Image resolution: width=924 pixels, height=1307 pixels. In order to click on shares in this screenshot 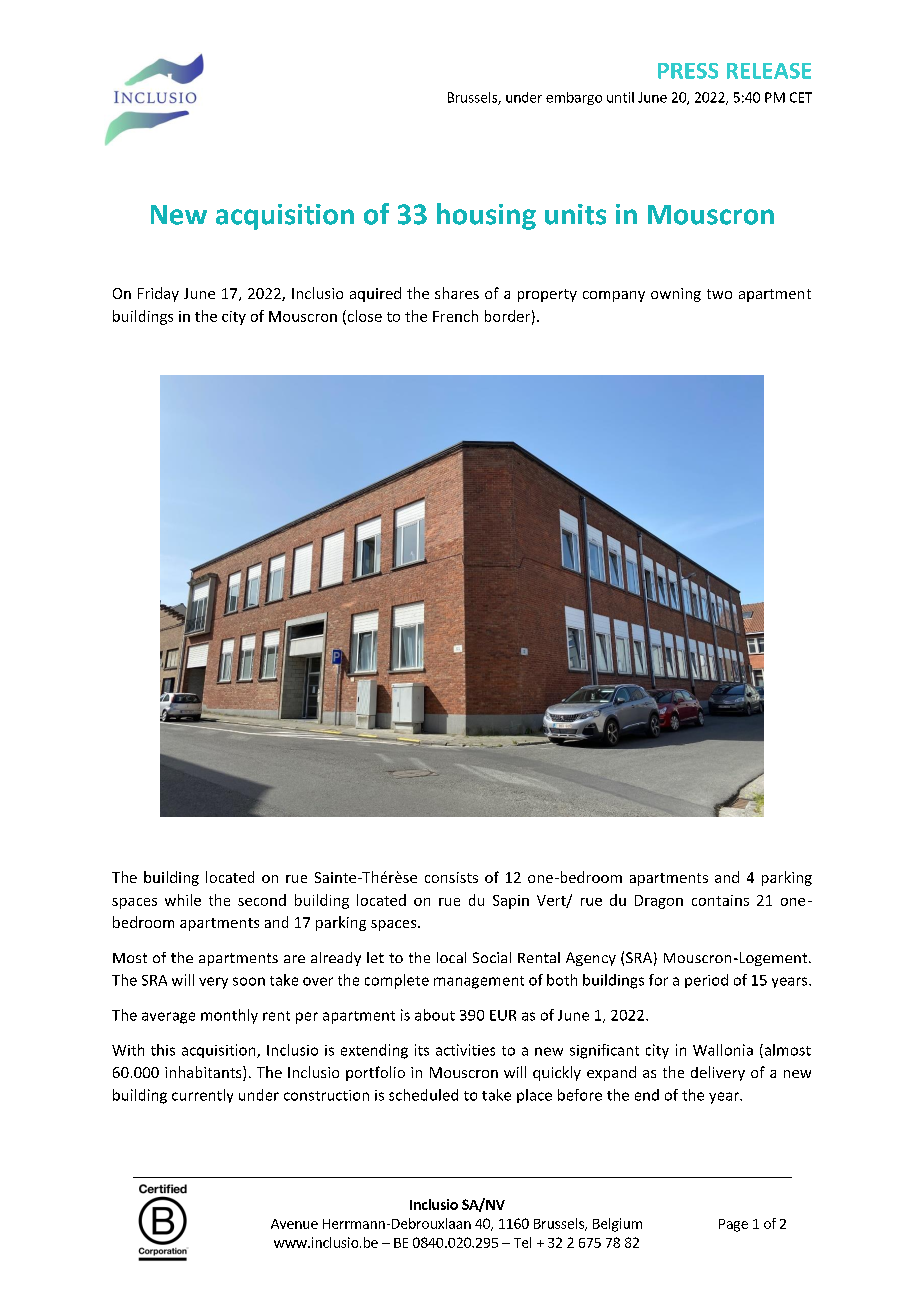, I will do `click(457, 293)`.
